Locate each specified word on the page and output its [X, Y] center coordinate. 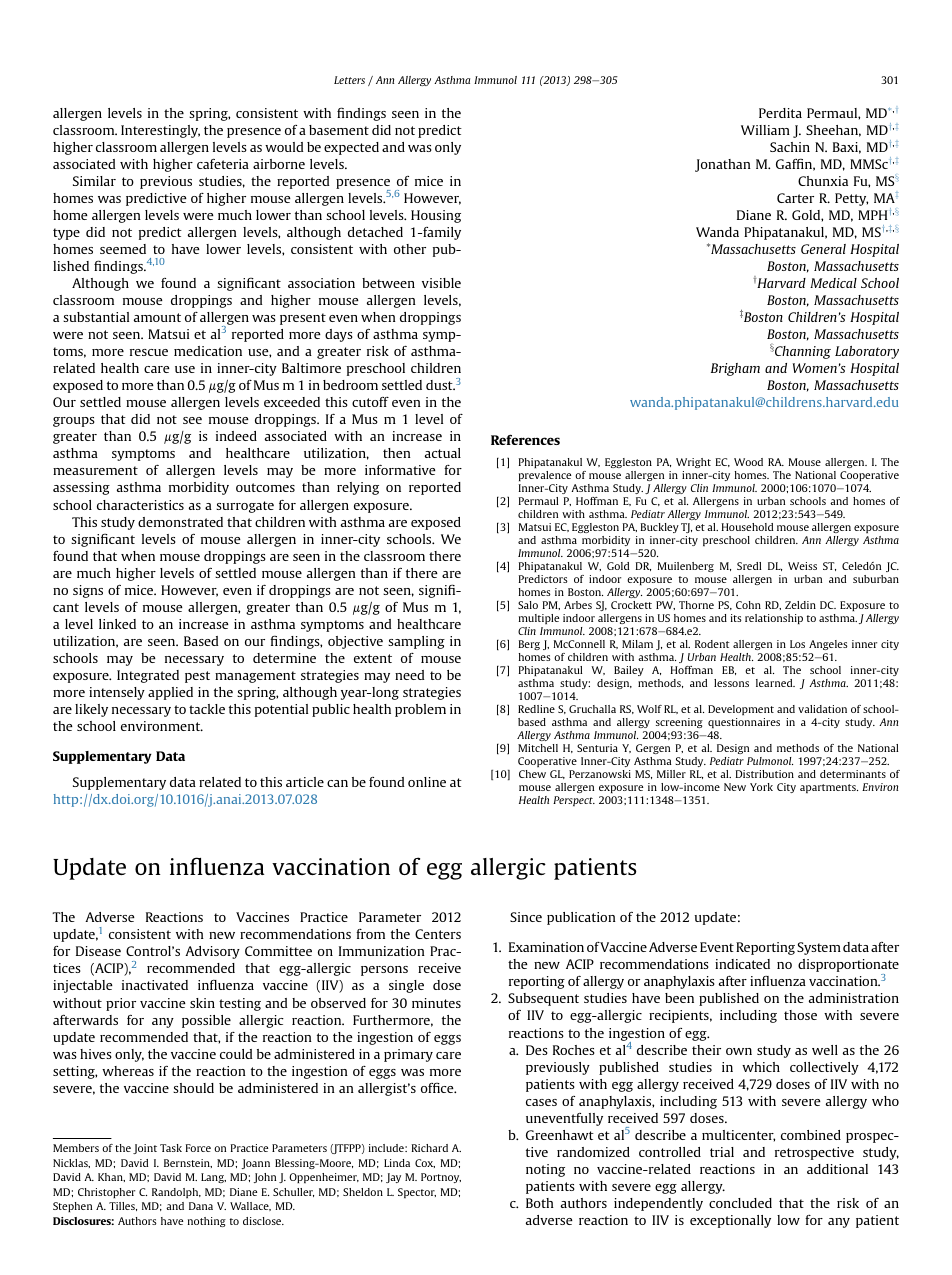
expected [351, 148]
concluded [740, 1203]
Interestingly [160, 131]
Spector [417, 1193]
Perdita [780, 113]
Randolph [176, 1193]
